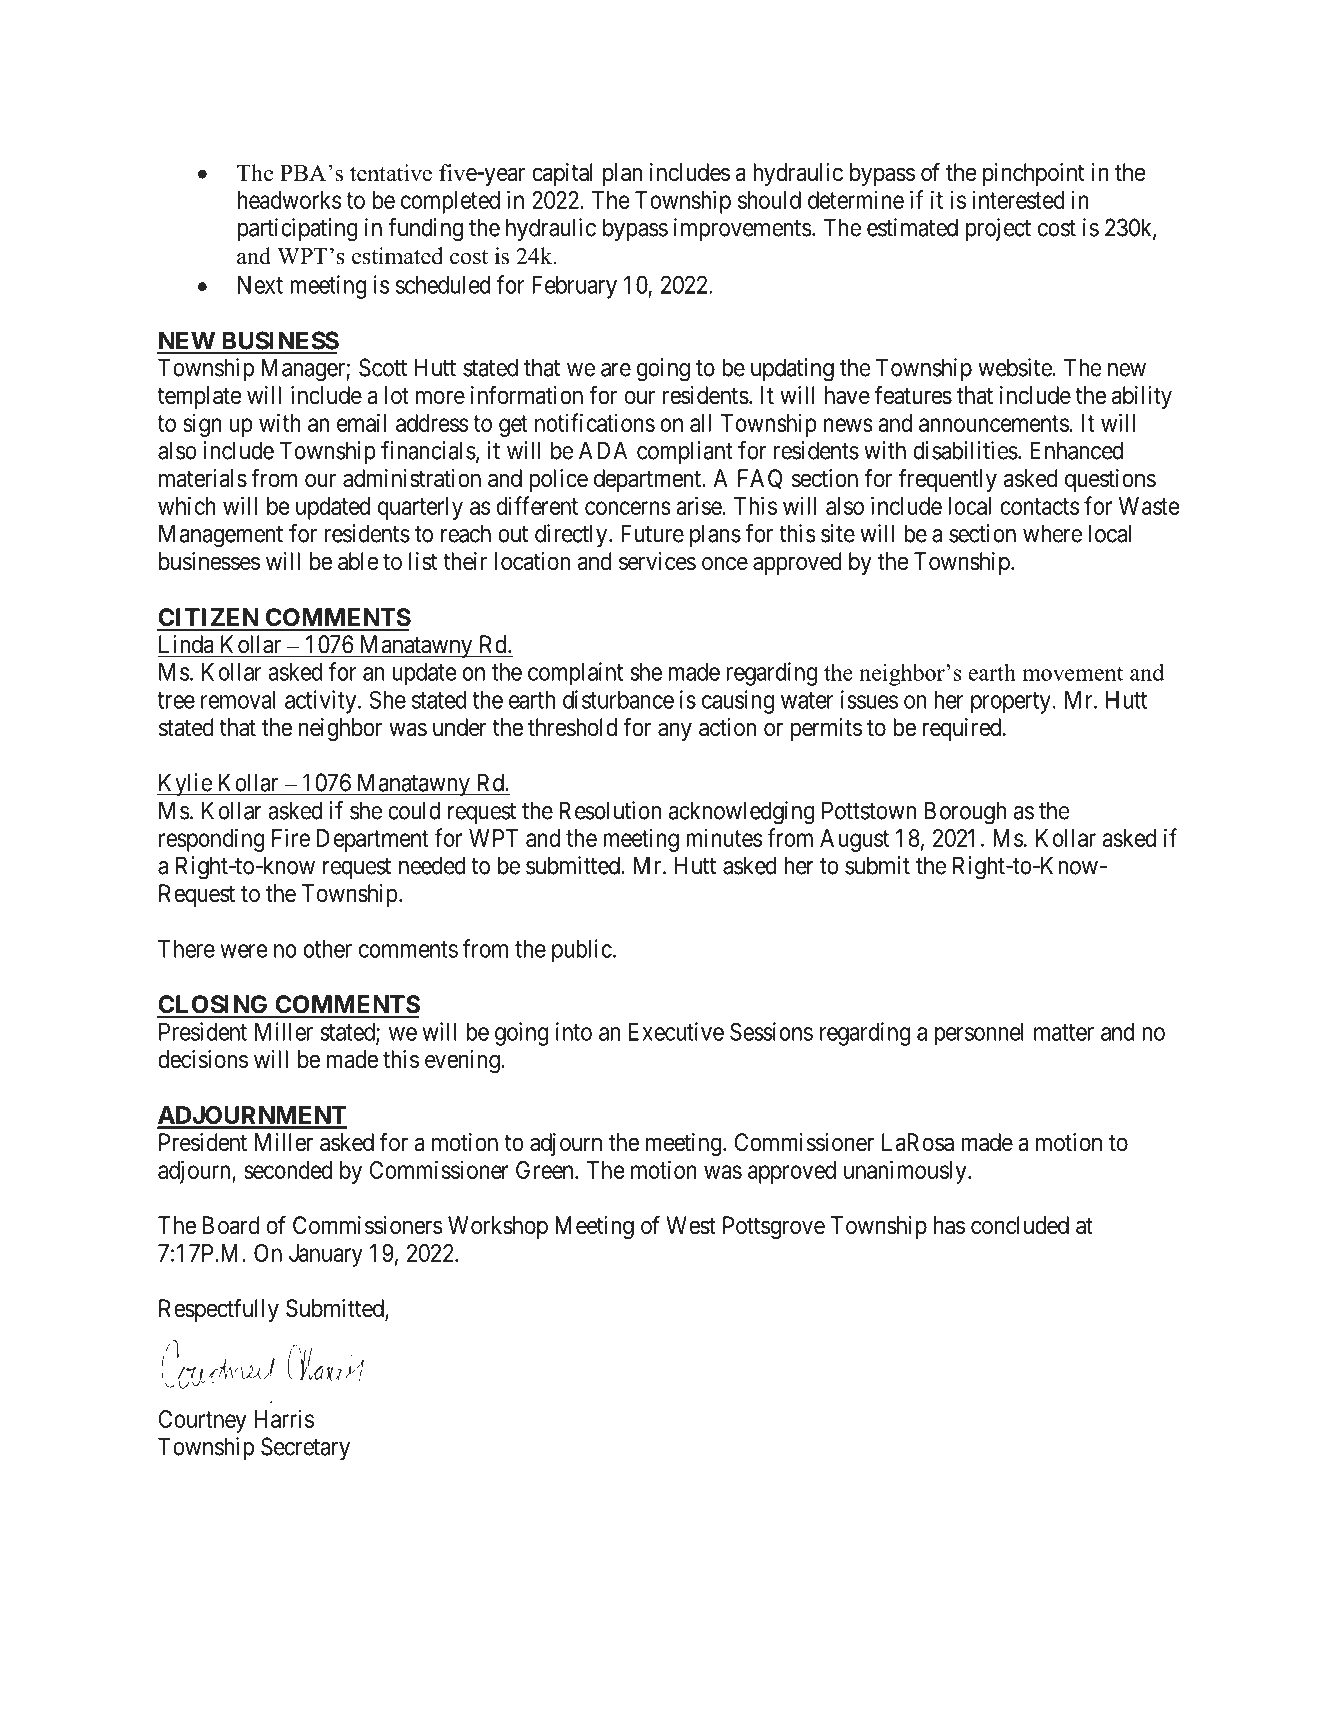 This screenshot has width=1338, height=1732. I want to click on improvements, so click(743, 229).
